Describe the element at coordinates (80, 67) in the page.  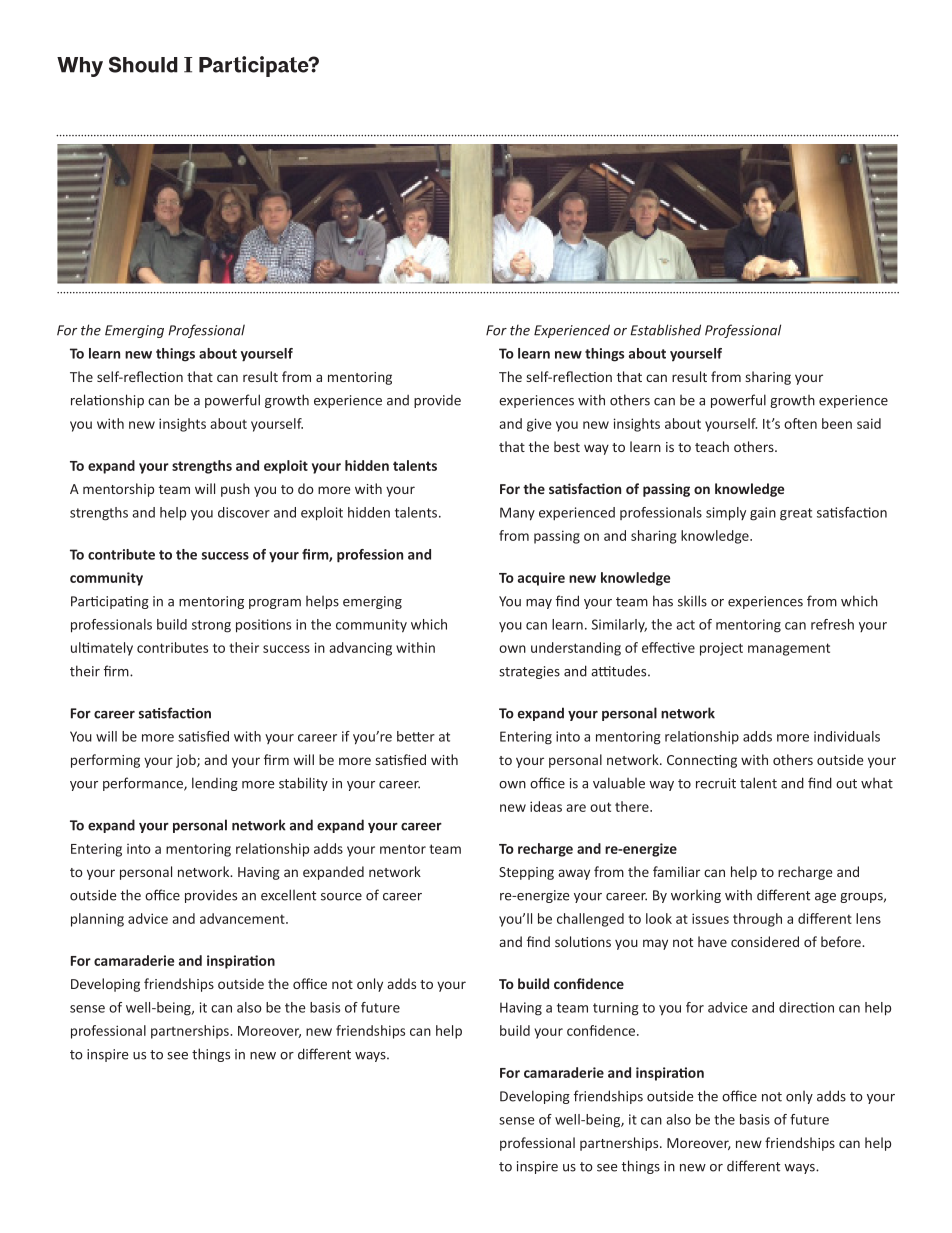
I see `Why` at that location.
